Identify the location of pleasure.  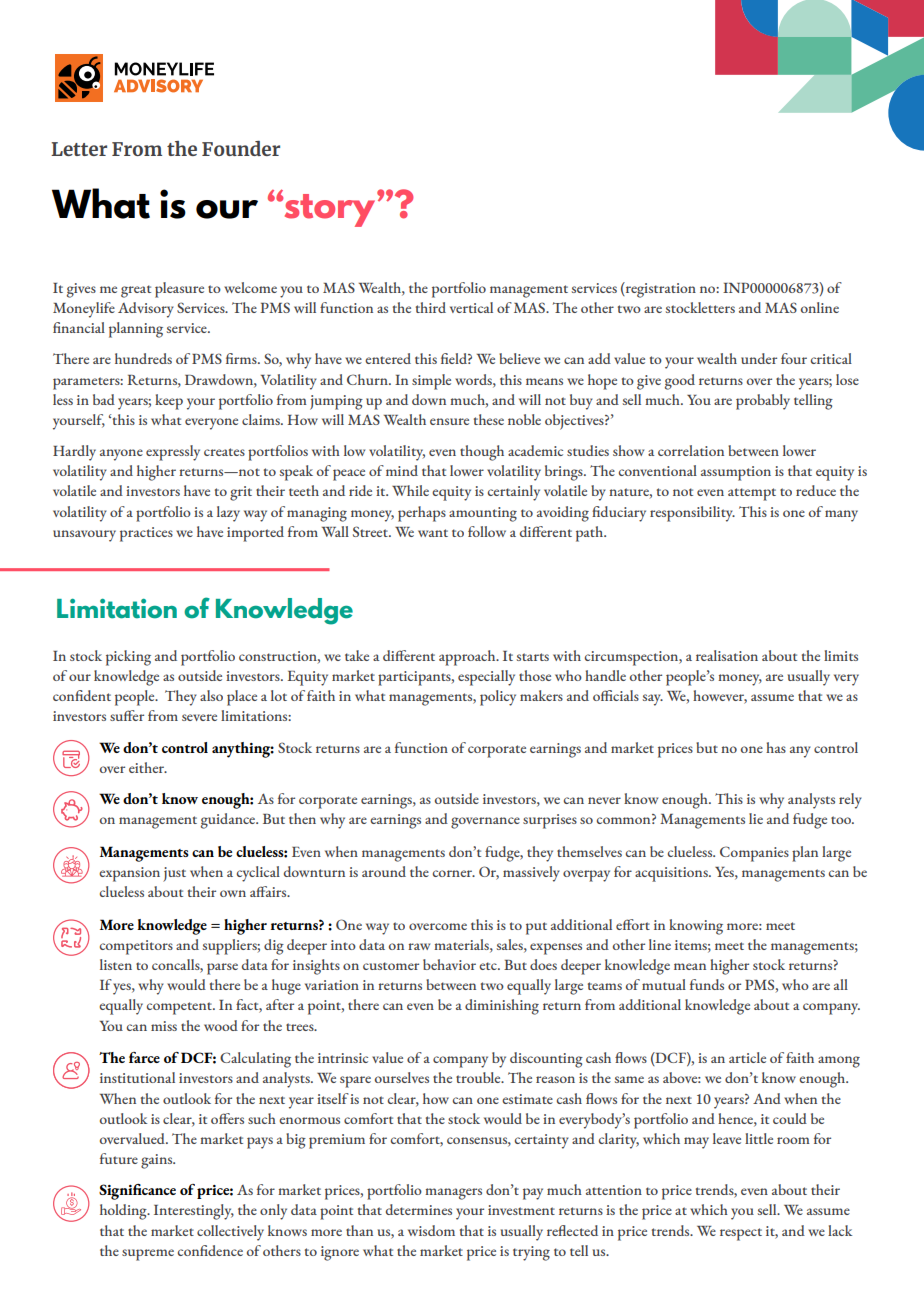
(179, 290).
